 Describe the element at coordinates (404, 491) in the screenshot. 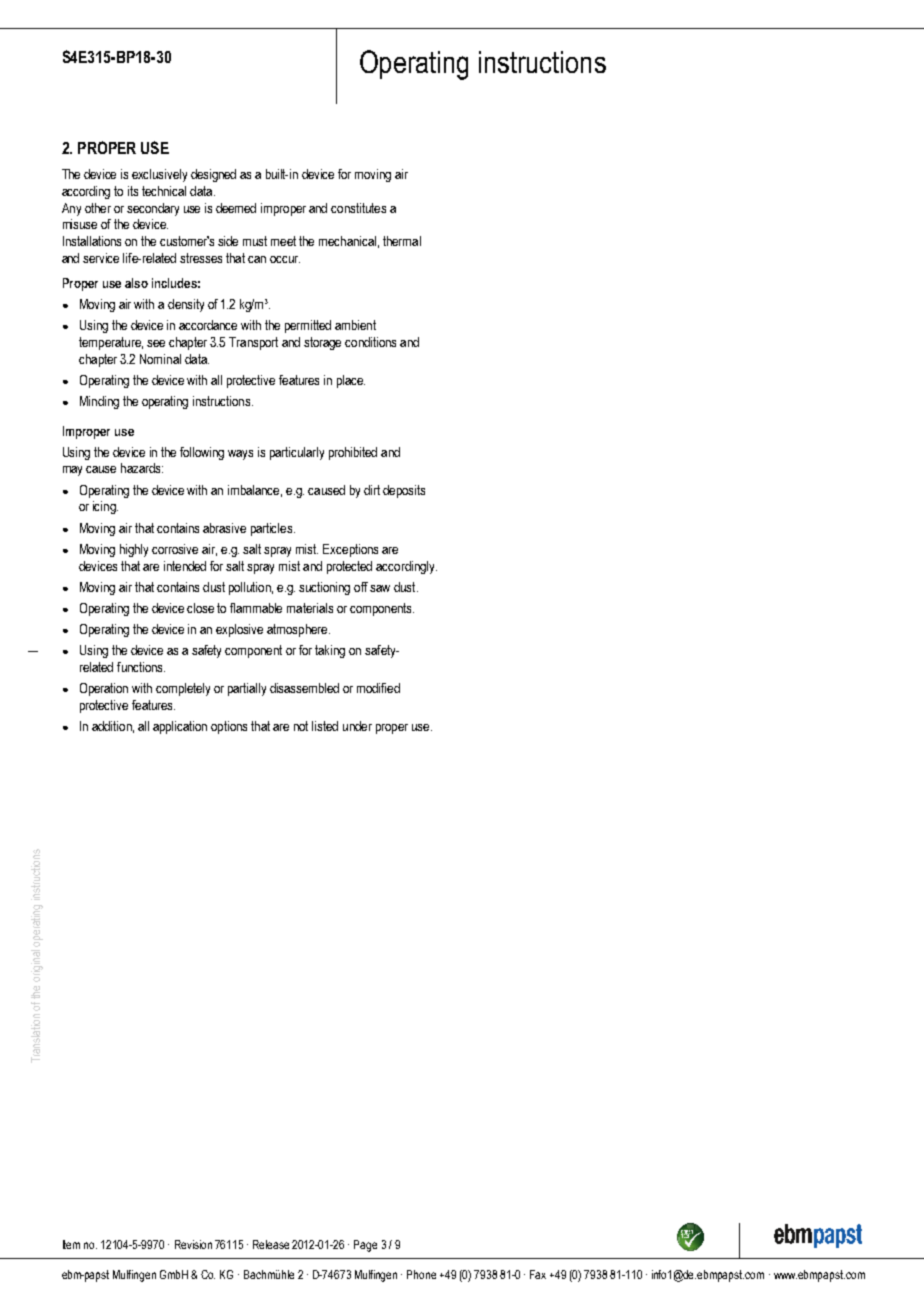

I see `deposits` at that location.
